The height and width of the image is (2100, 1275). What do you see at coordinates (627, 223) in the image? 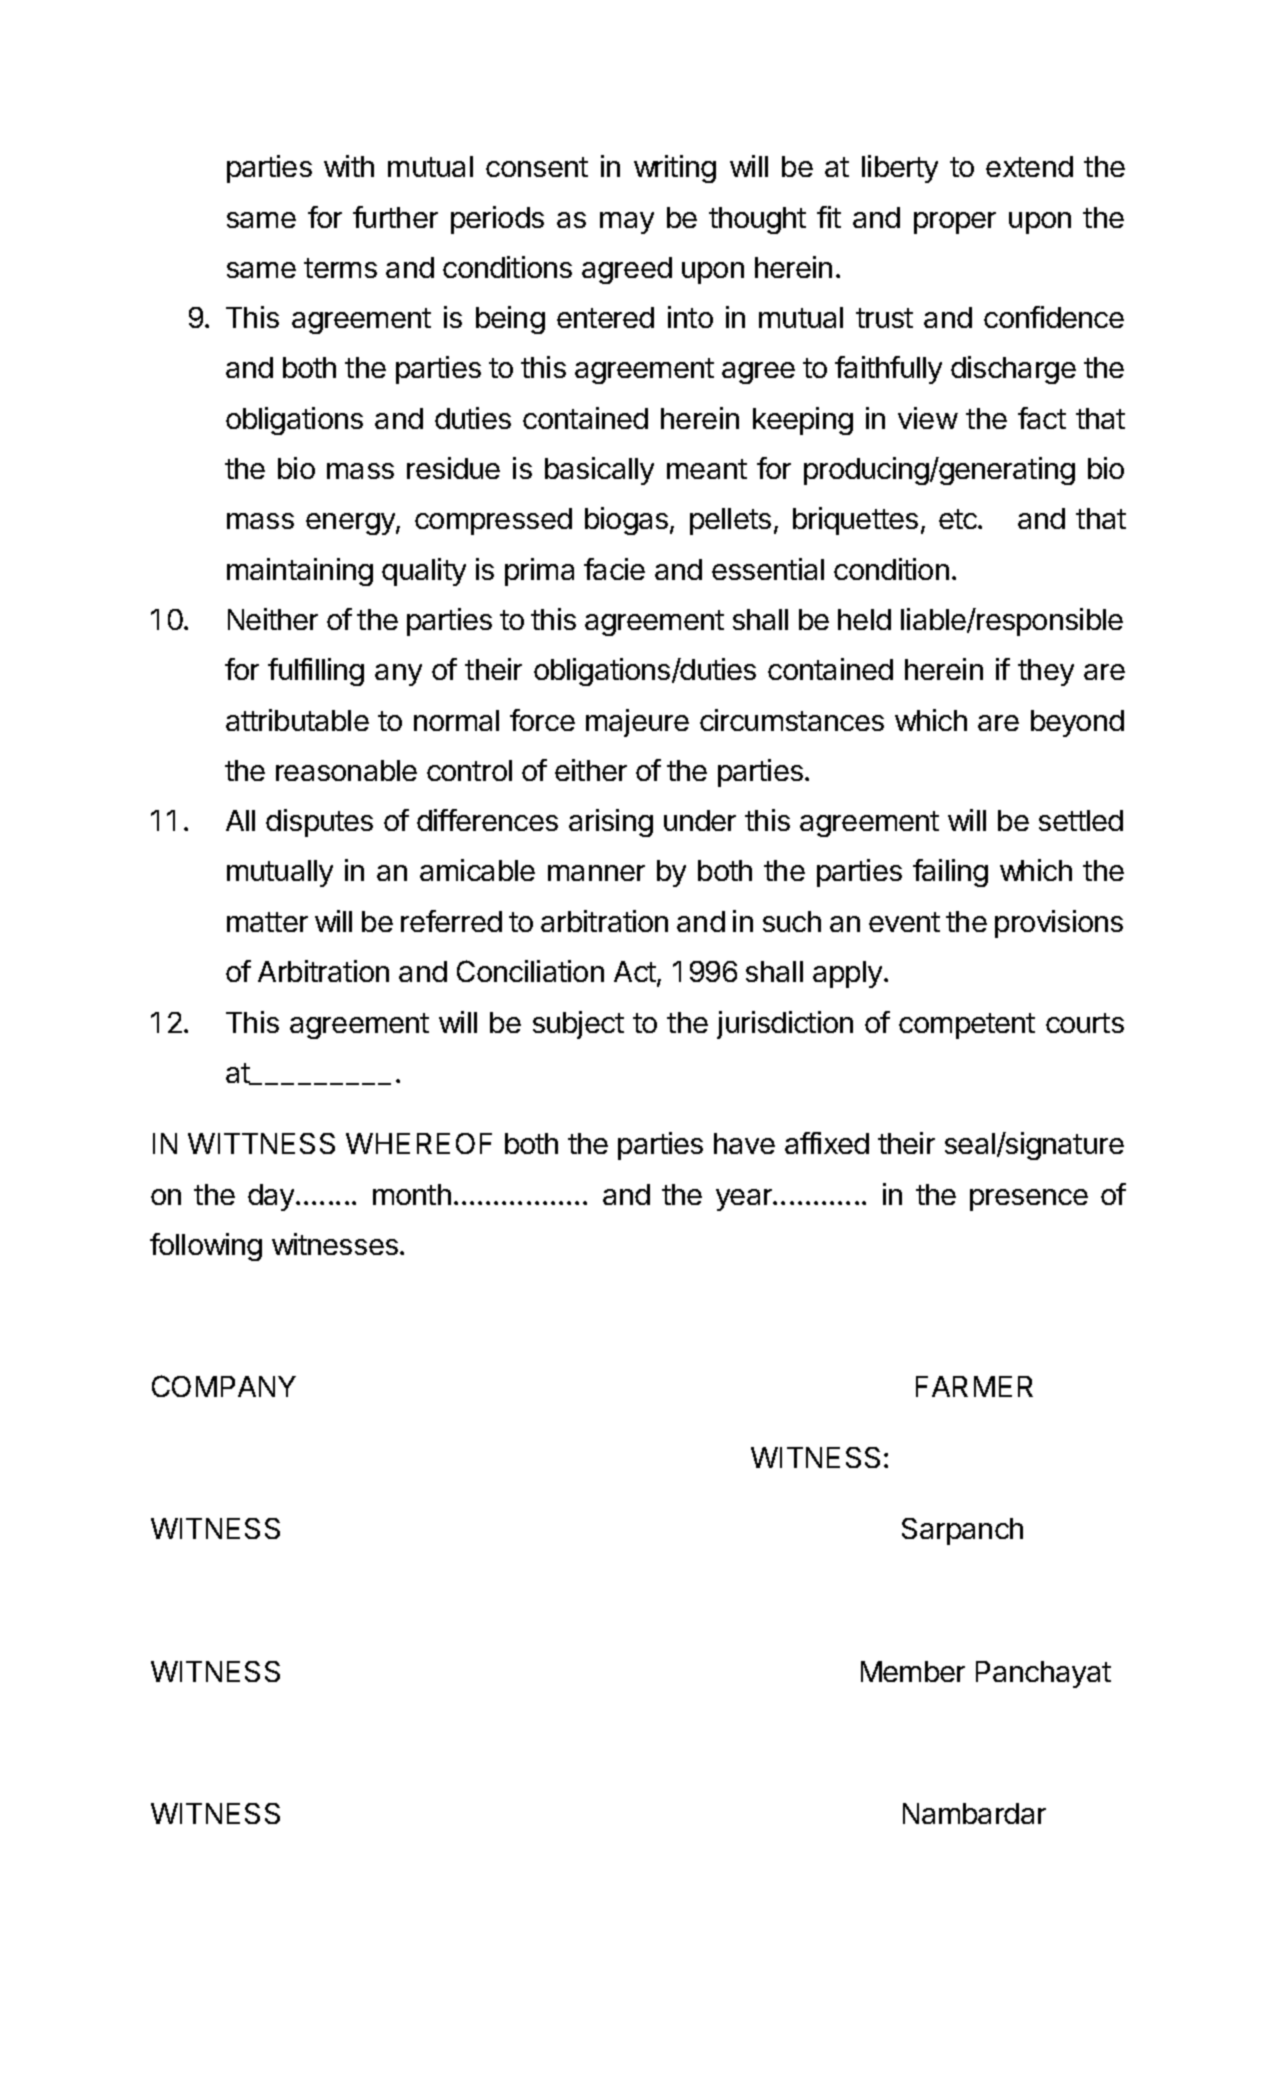
I see `may` at bounding box center [627, 223].
